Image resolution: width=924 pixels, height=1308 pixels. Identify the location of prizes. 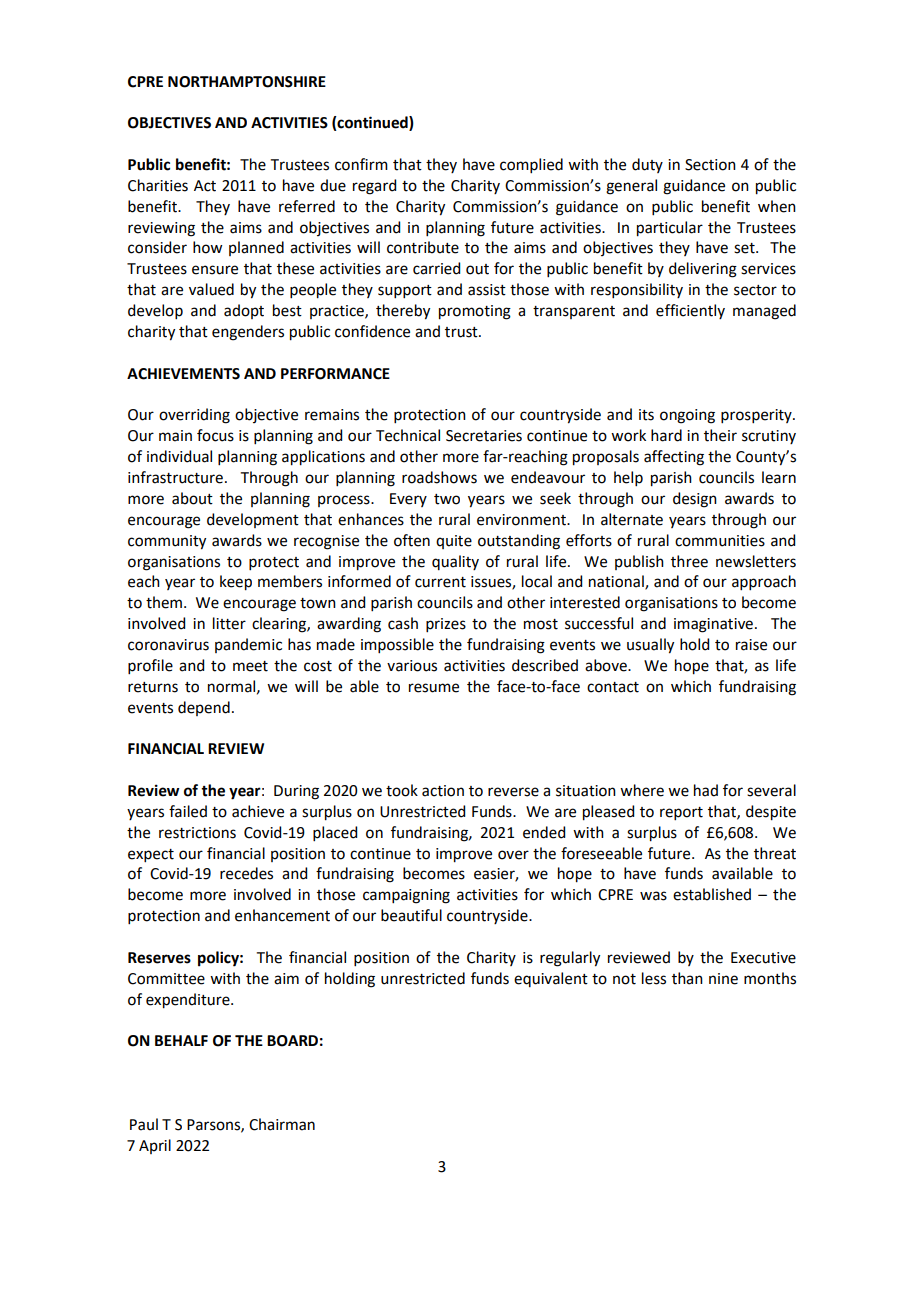
(446, 625).
